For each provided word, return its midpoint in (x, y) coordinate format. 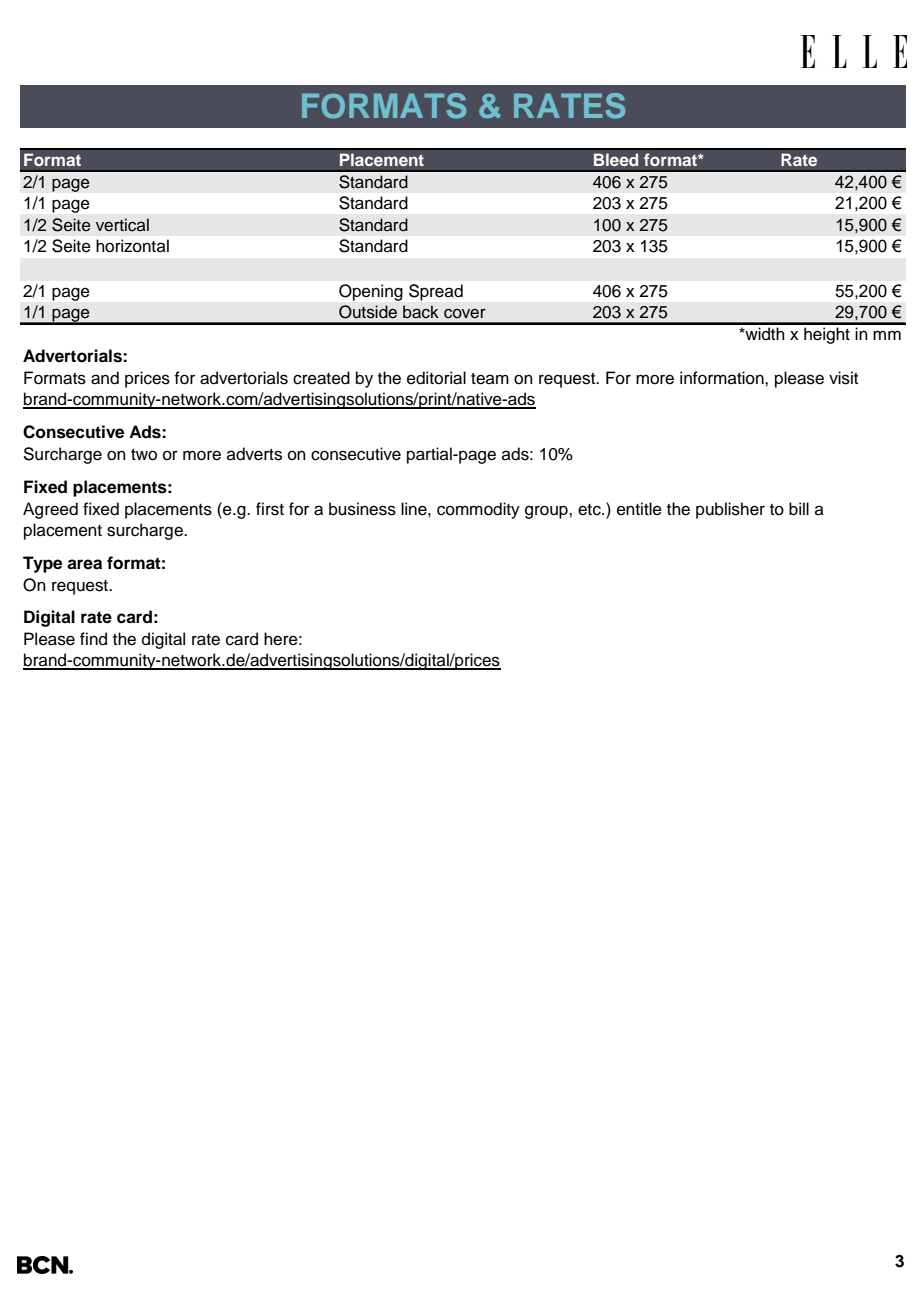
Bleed (616, 160)
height (827, 335)
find (93, 639)
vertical (122, 225)
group (547, 512)
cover (465, 313)
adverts (254, 454)
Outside (368, 312)
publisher (730, 510)
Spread (436, 292)
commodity (478, 510)
